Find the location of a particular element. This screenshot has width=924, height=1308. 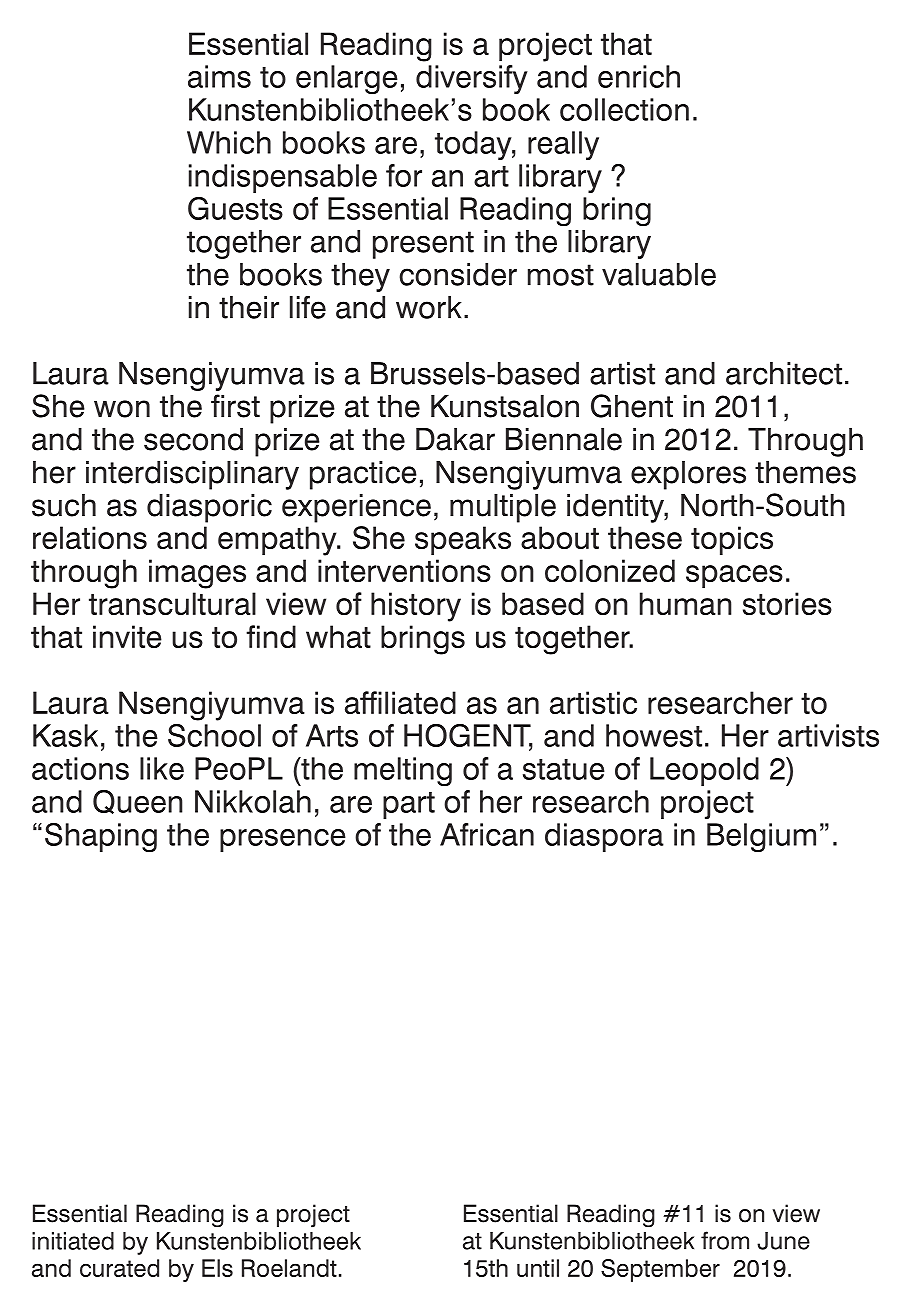

curated is located at coordinates (119, 1268).
